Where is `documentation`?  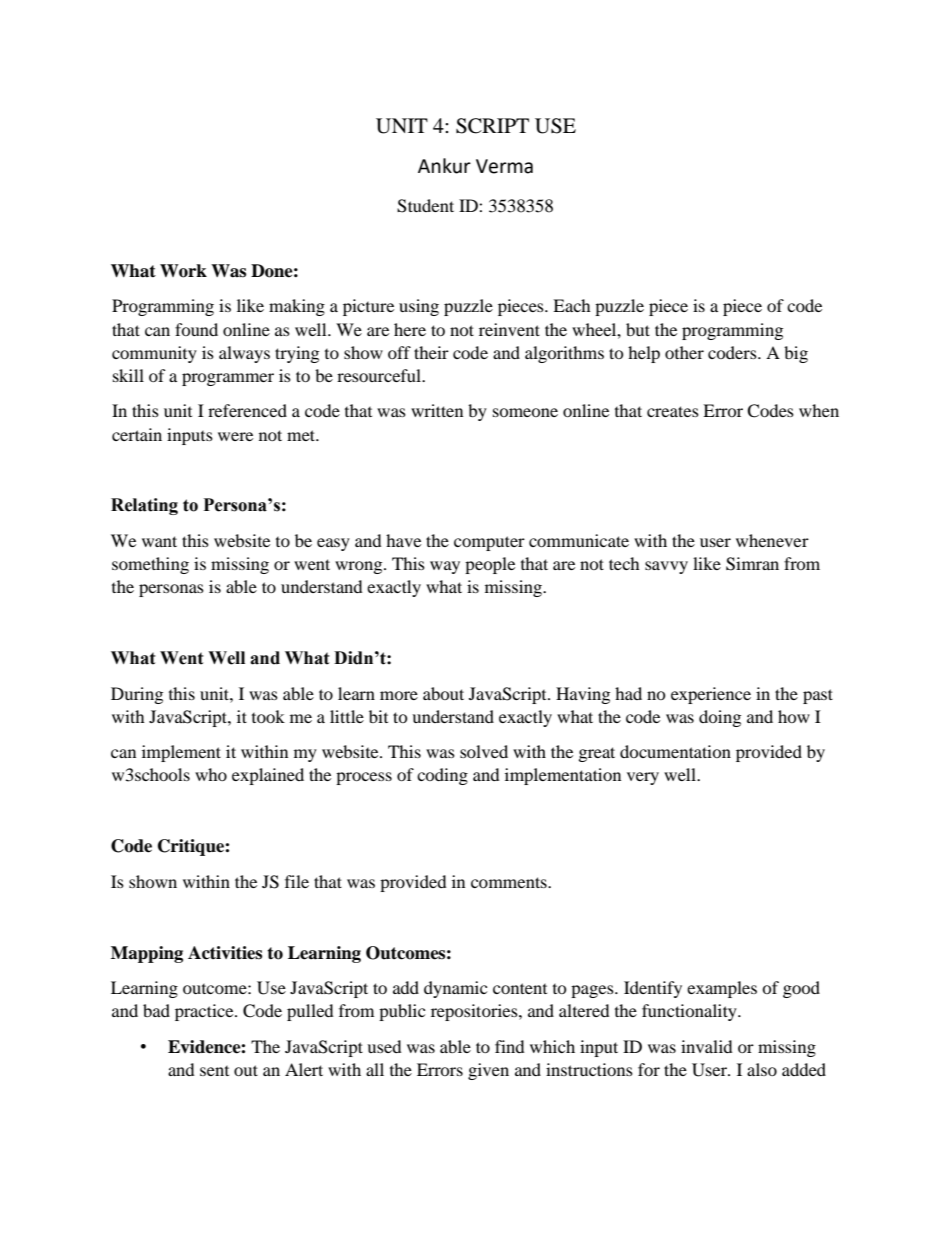
documentation is located at coordinates (675, 751).
